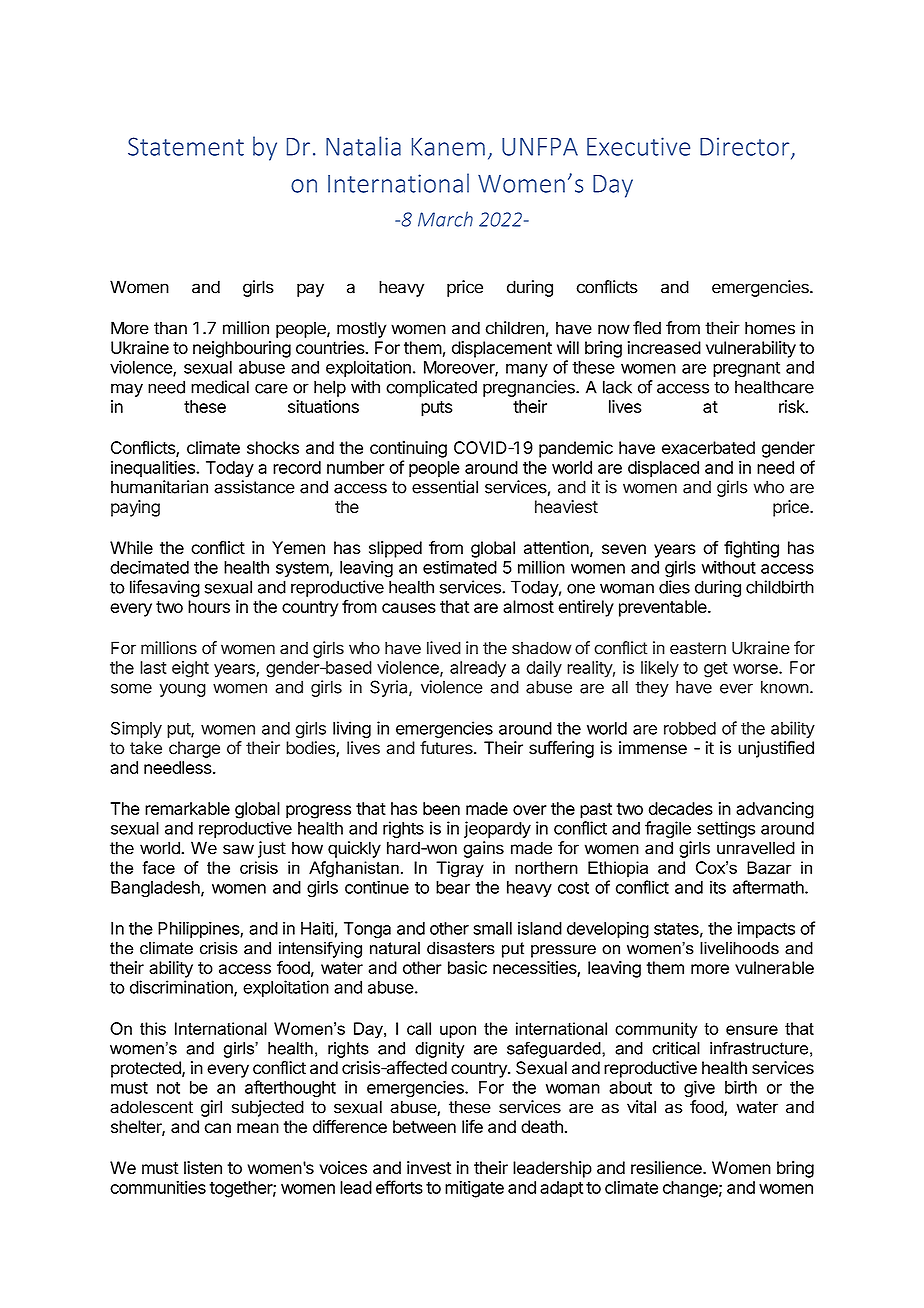 The width and height of the screenshot is (924, 1308). What do you see at coordinates (441, 808) in the screenshot?
I see `been` at bounding box center [441, 808].
